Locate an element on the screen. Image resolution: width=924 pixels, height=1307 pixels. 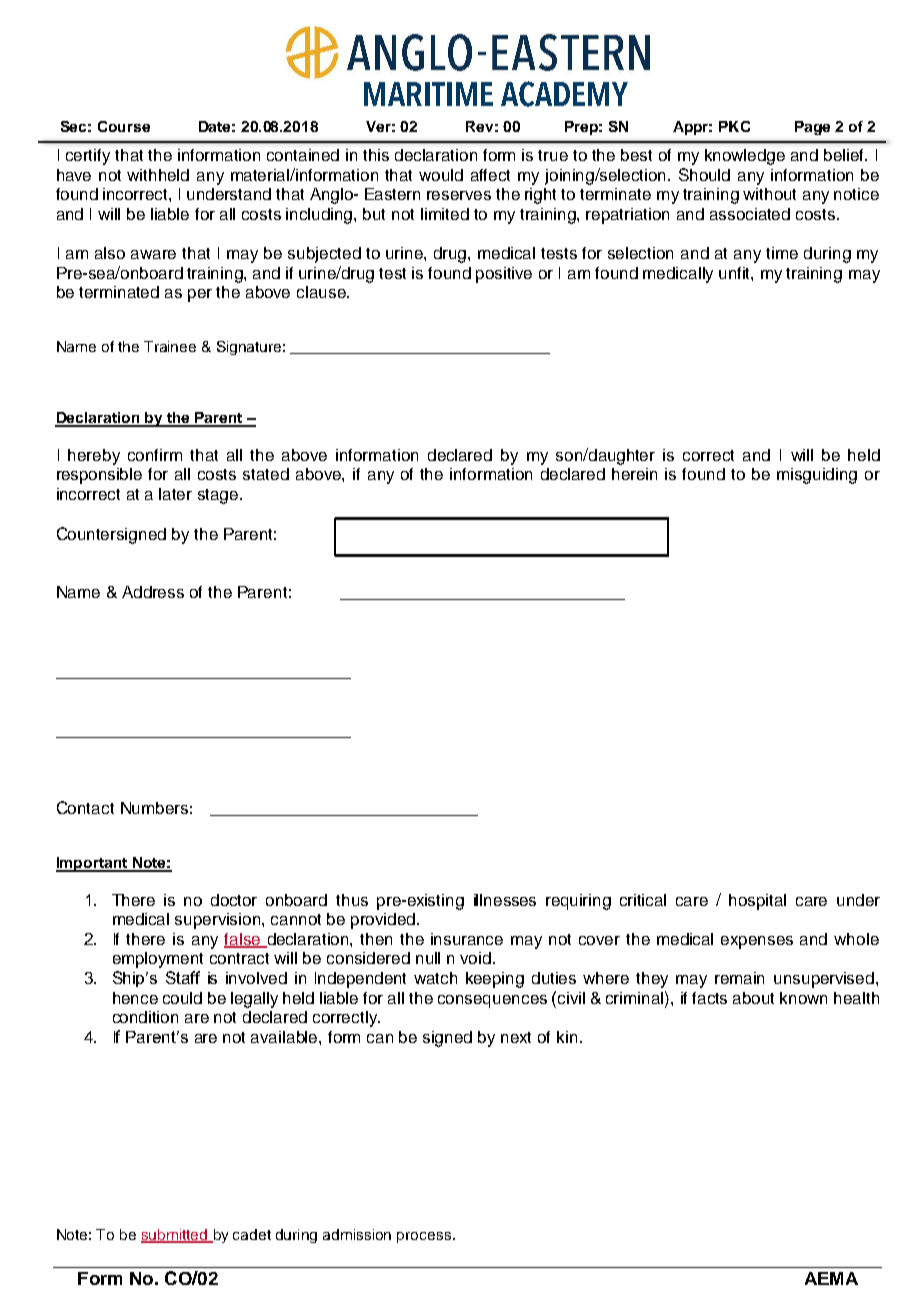
submitted is located at coordinates (175, 1236).
